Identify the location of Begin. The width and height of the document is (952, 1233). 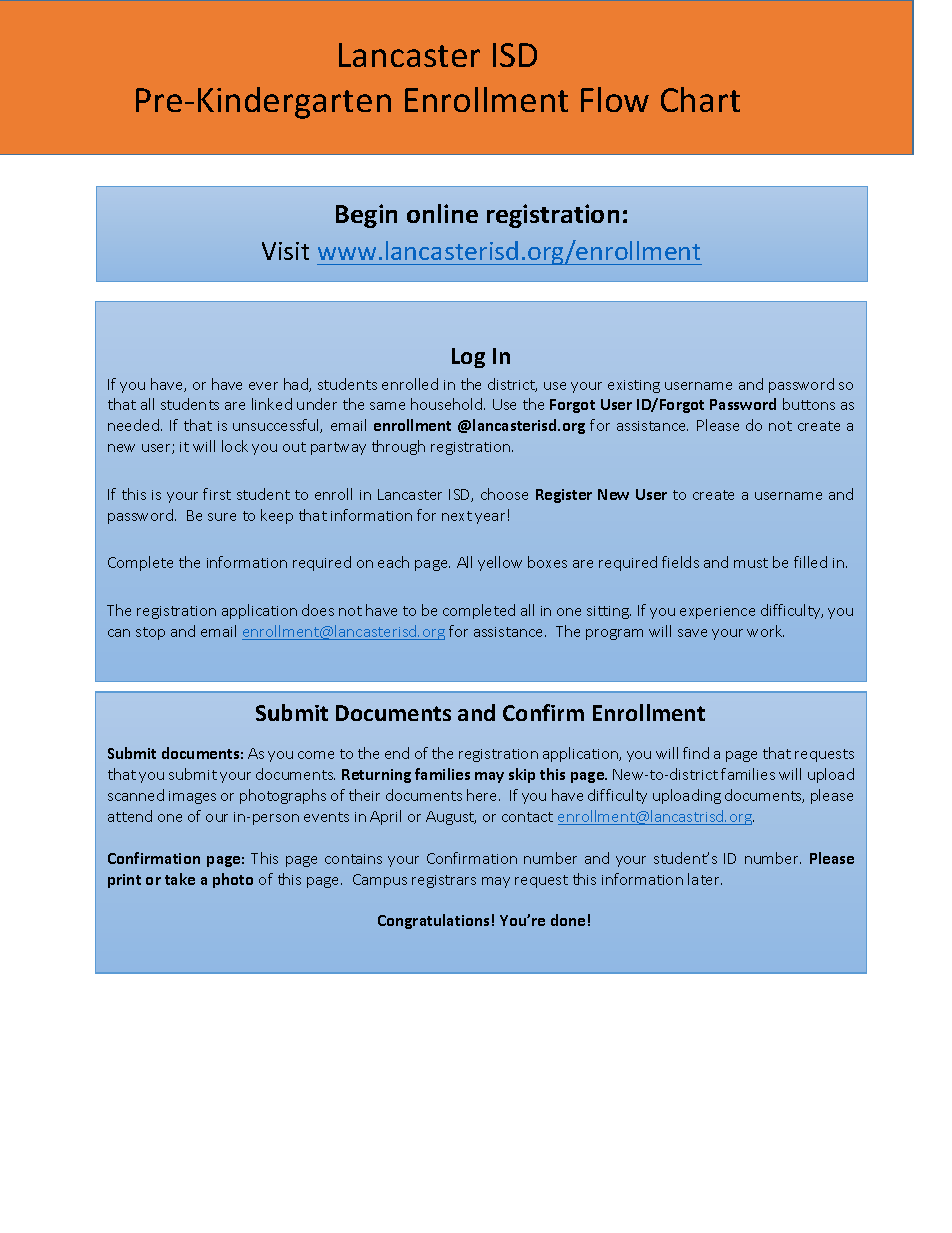
(366, 216).
